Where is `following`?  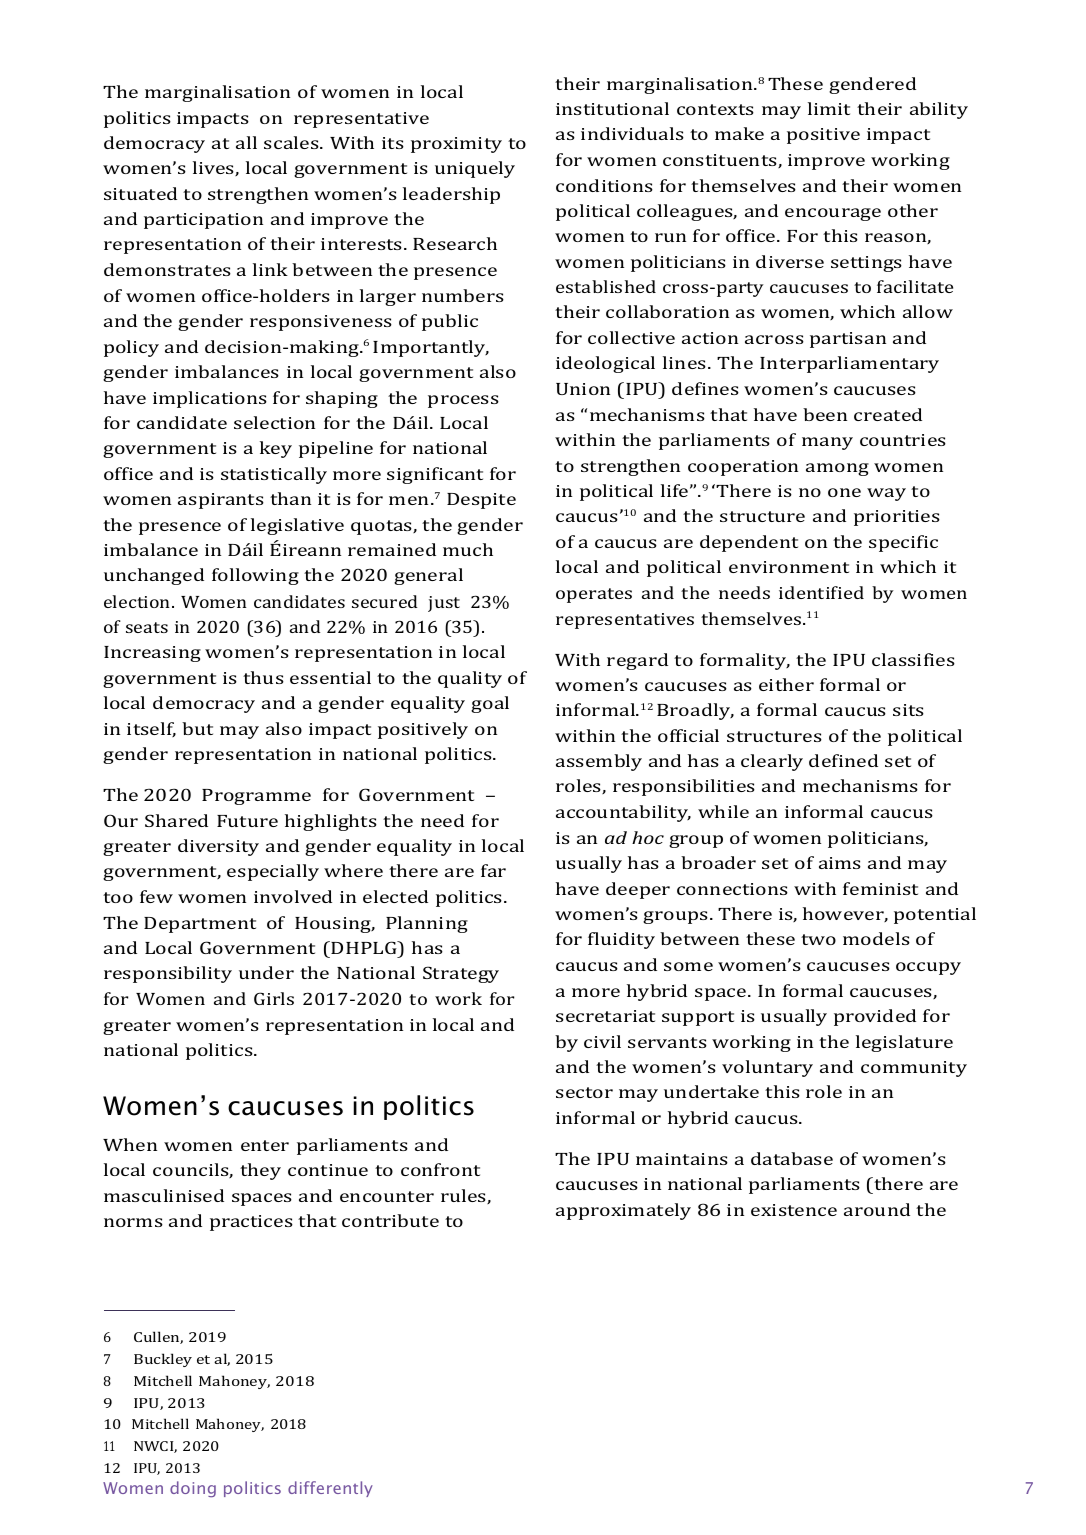 following is located at coordinates (255, 576).
